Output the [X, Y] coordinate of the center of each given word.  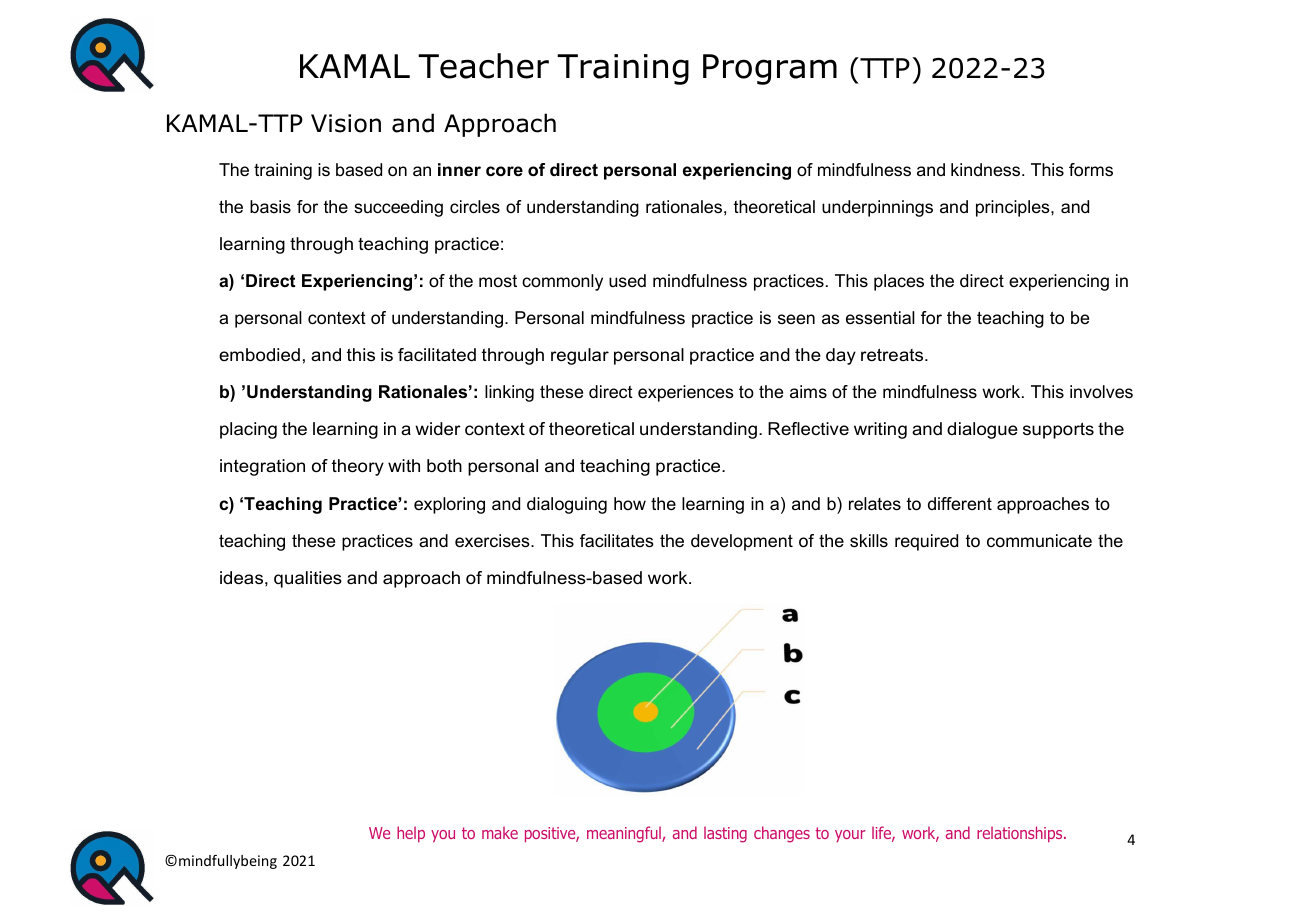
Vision [346, 123]
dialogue [982, 430]
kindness [987, 169]
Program [770, 69]
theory [358, 467]
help [411, 834]
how [630, 503]
